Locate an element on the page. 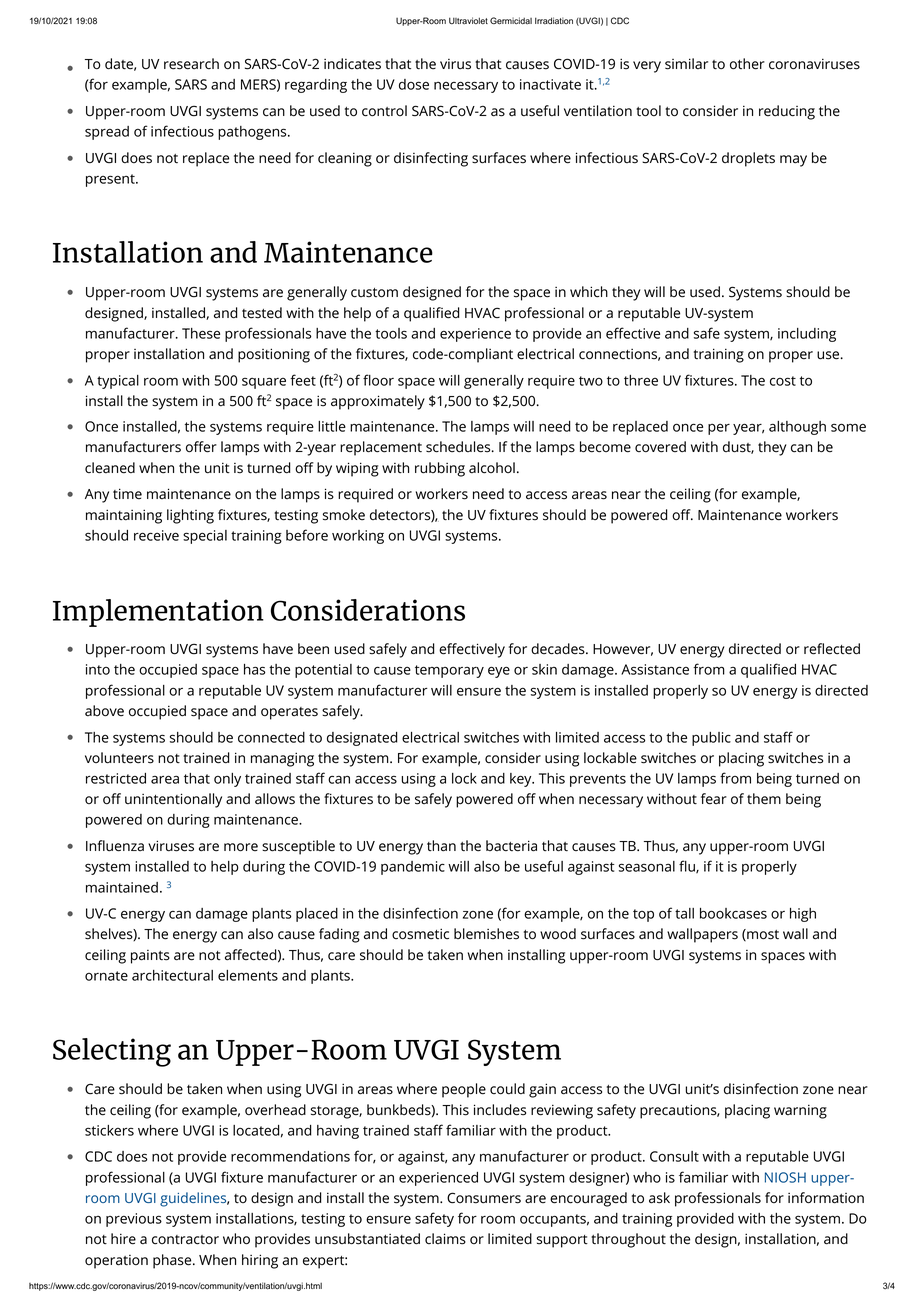  NIOSH is located at coordinates (785, 1177).
